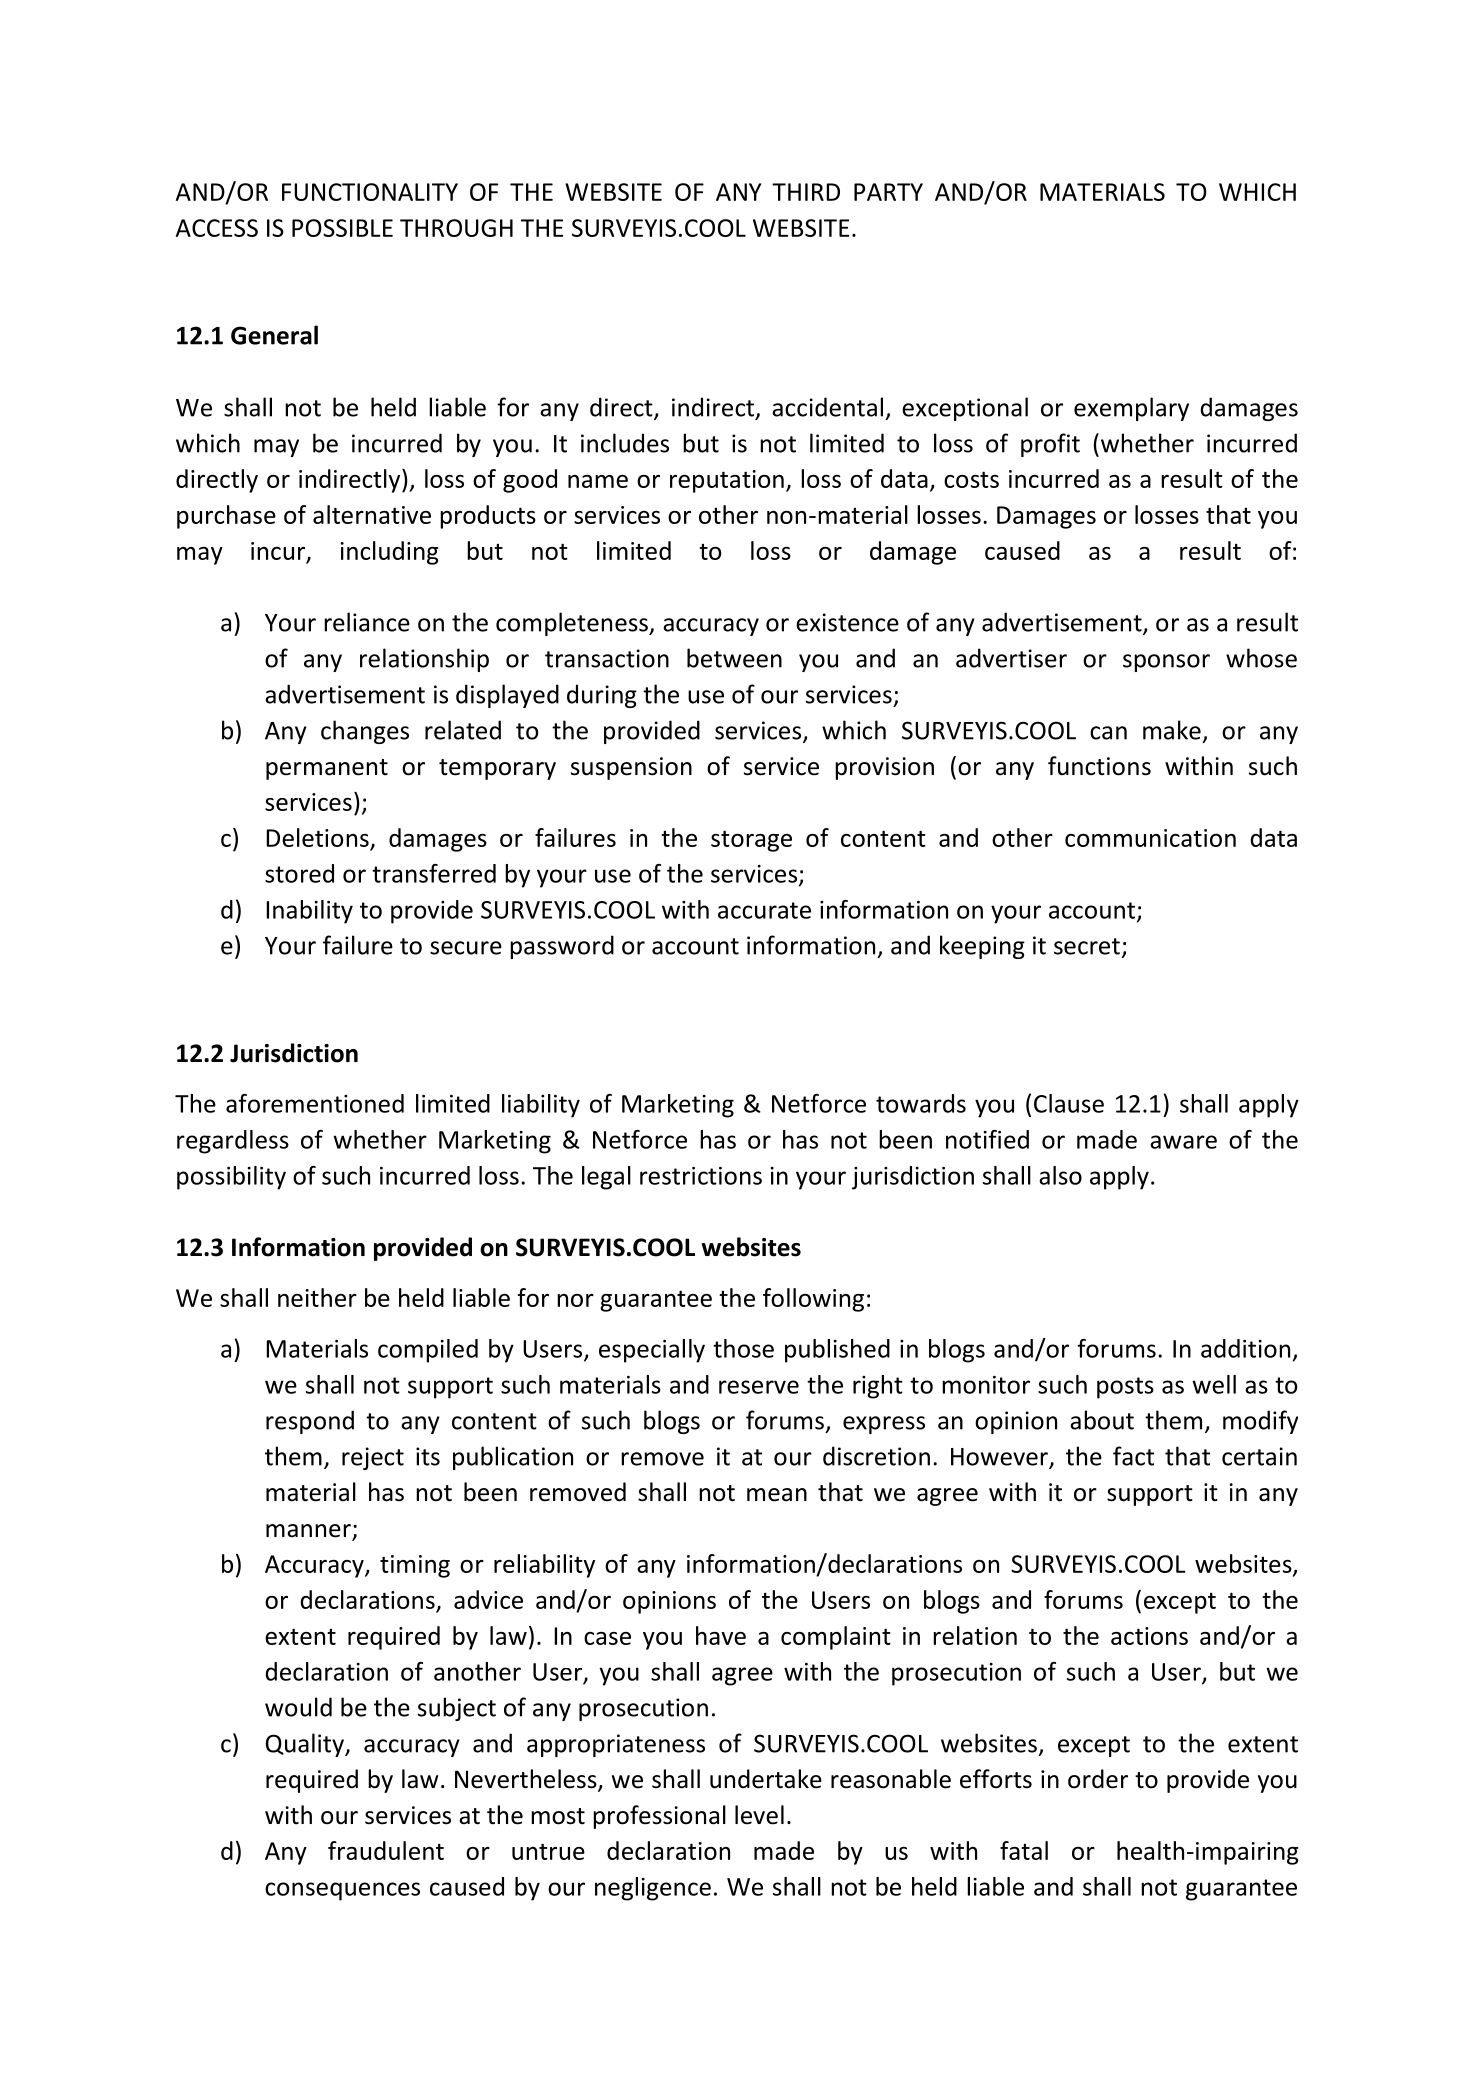 Image resolution: width=1474 pixels, height=2084 pixels. Describe the element at coordinates (1099, 766) in the screenshot. I see `functions` at that location.
